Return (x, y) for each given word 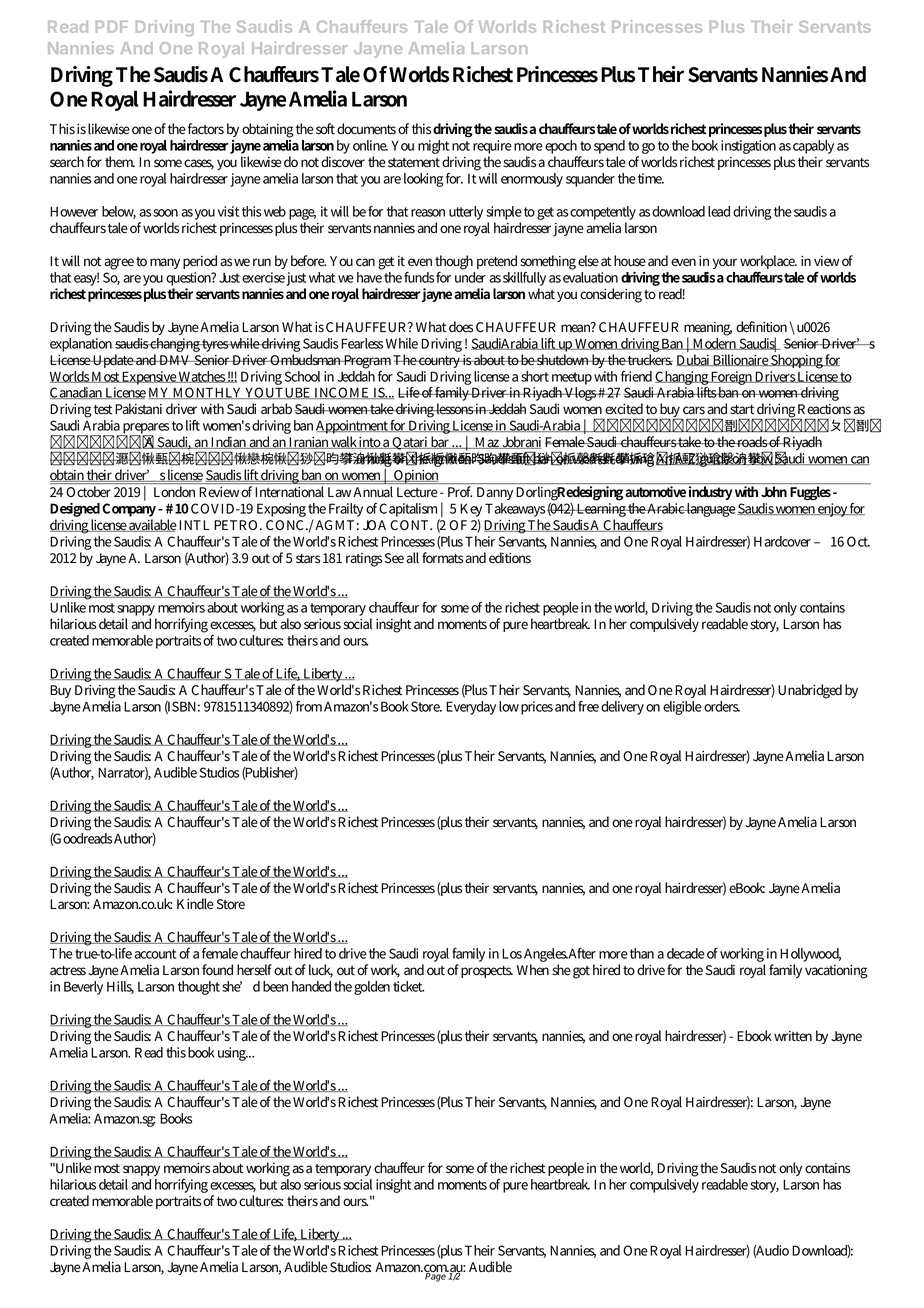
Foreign (732, 378)
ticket (408, 986)
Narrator (123, 773)
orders (722, 706)
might (433, 148)
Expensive (149, 378)
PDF (112, 27)
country (440, 362)
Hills (120, 987)
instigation (748, 147)
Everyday (471, 708)
